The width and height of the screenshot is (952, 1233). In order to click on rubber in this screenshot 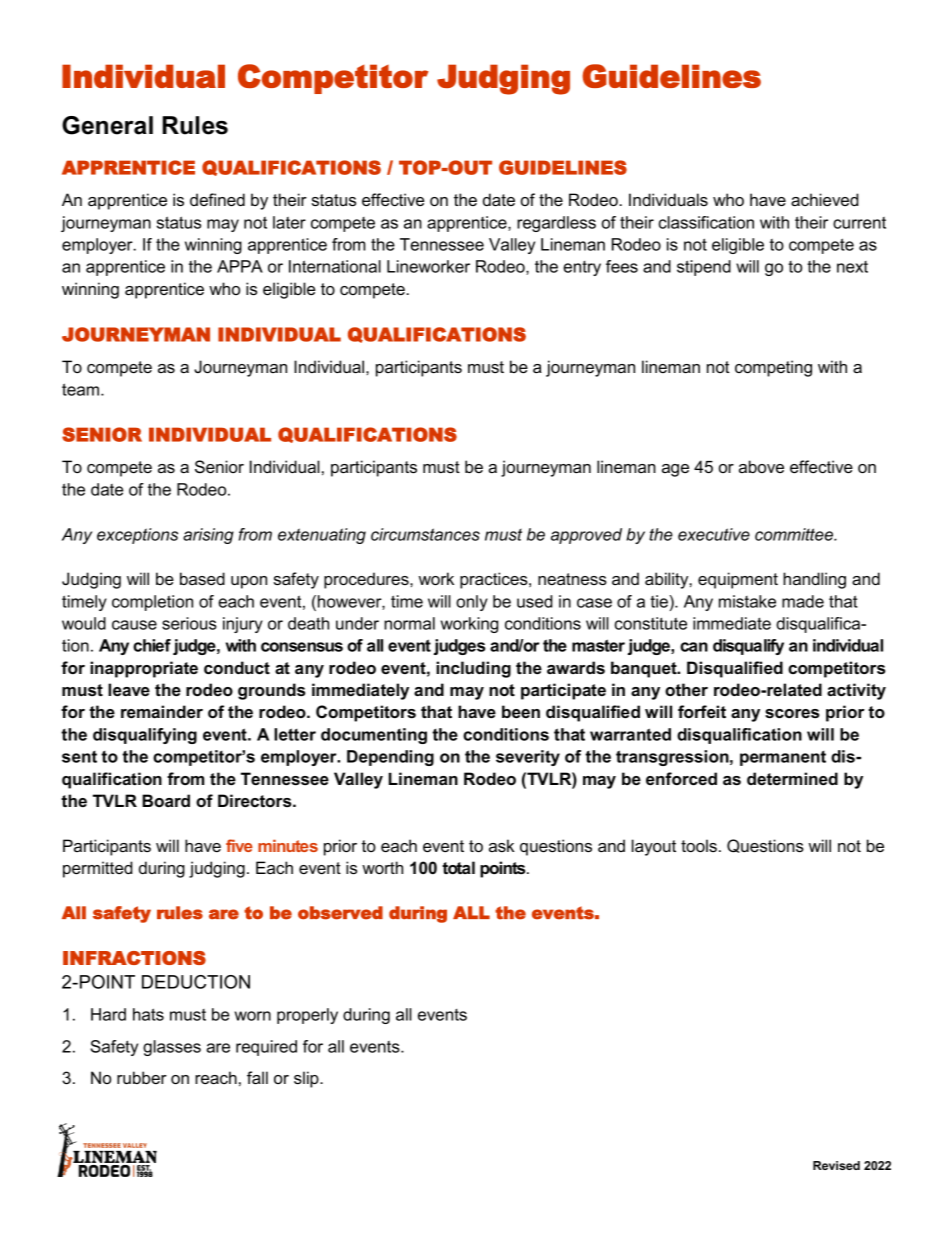, I will do `click(142, 1077)`.
